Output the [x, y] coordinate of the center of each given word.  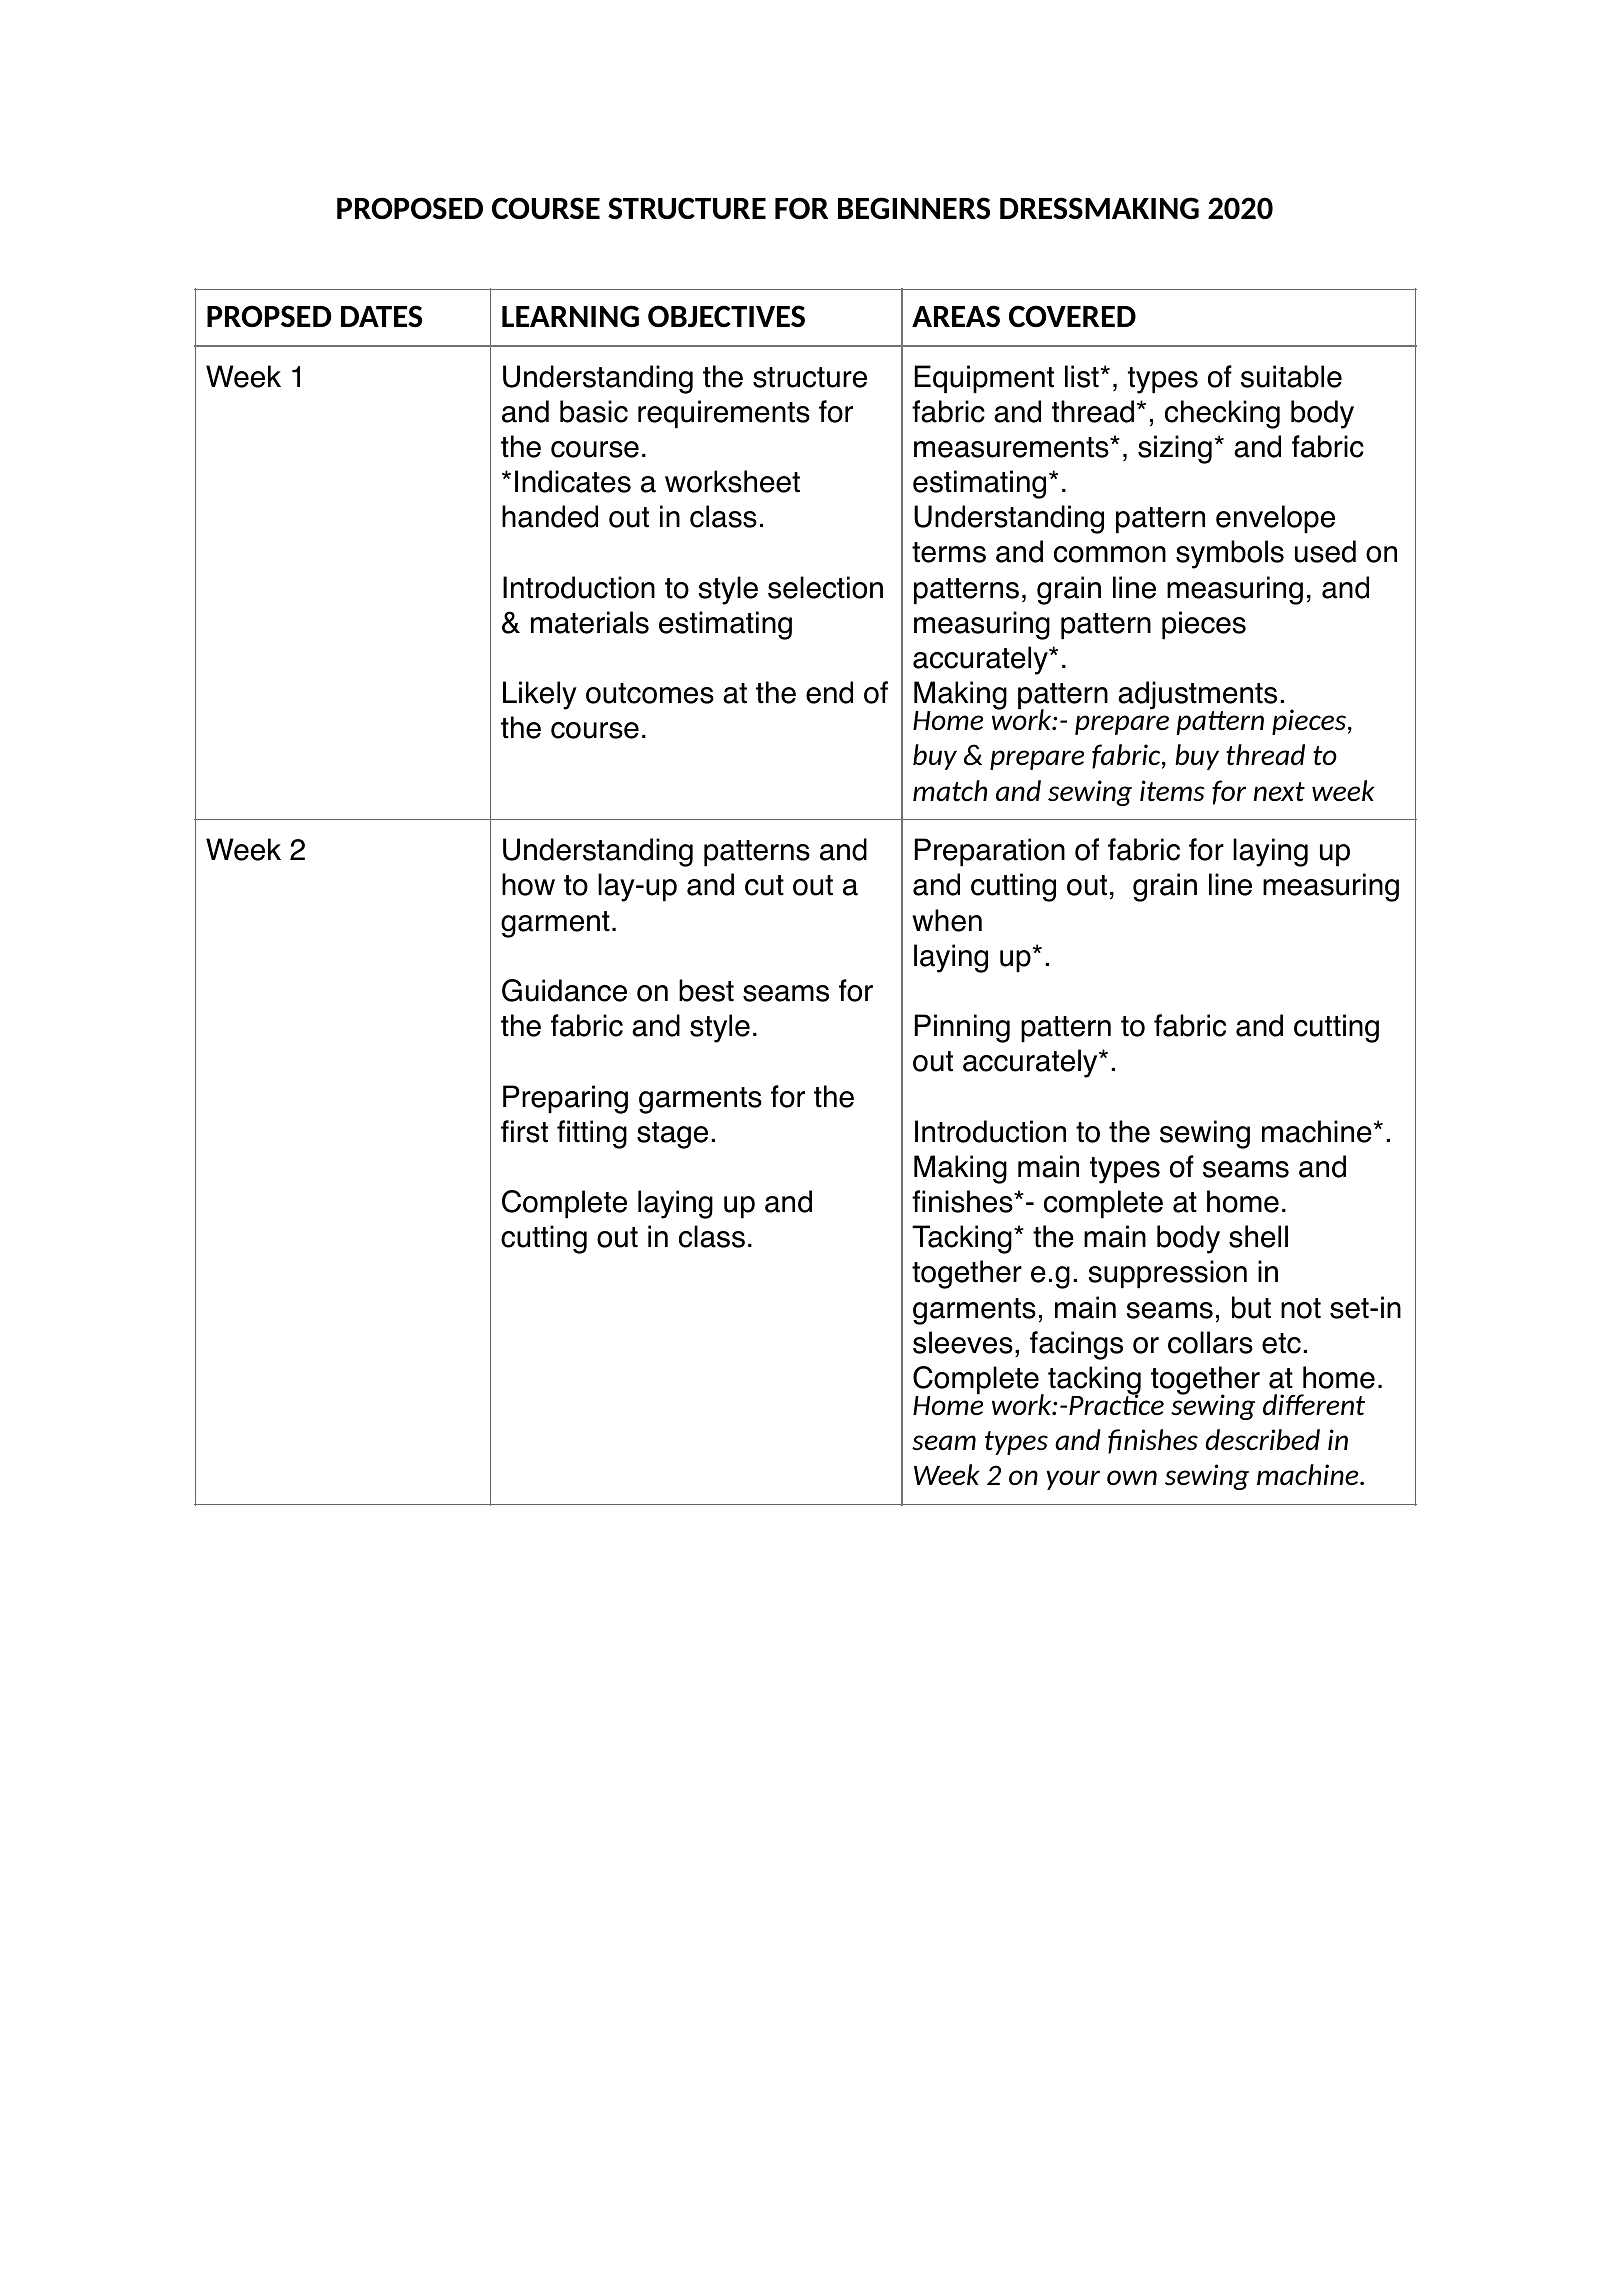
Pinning [962, 1028]
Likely [540, 695]
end [829, 692]
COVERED [1072, 316]
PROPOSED [410, 208]
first [524, 1131]
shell [1258, 1236]
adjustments [1197, 696]
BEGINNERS [914, 208]
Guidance [564, 990]
